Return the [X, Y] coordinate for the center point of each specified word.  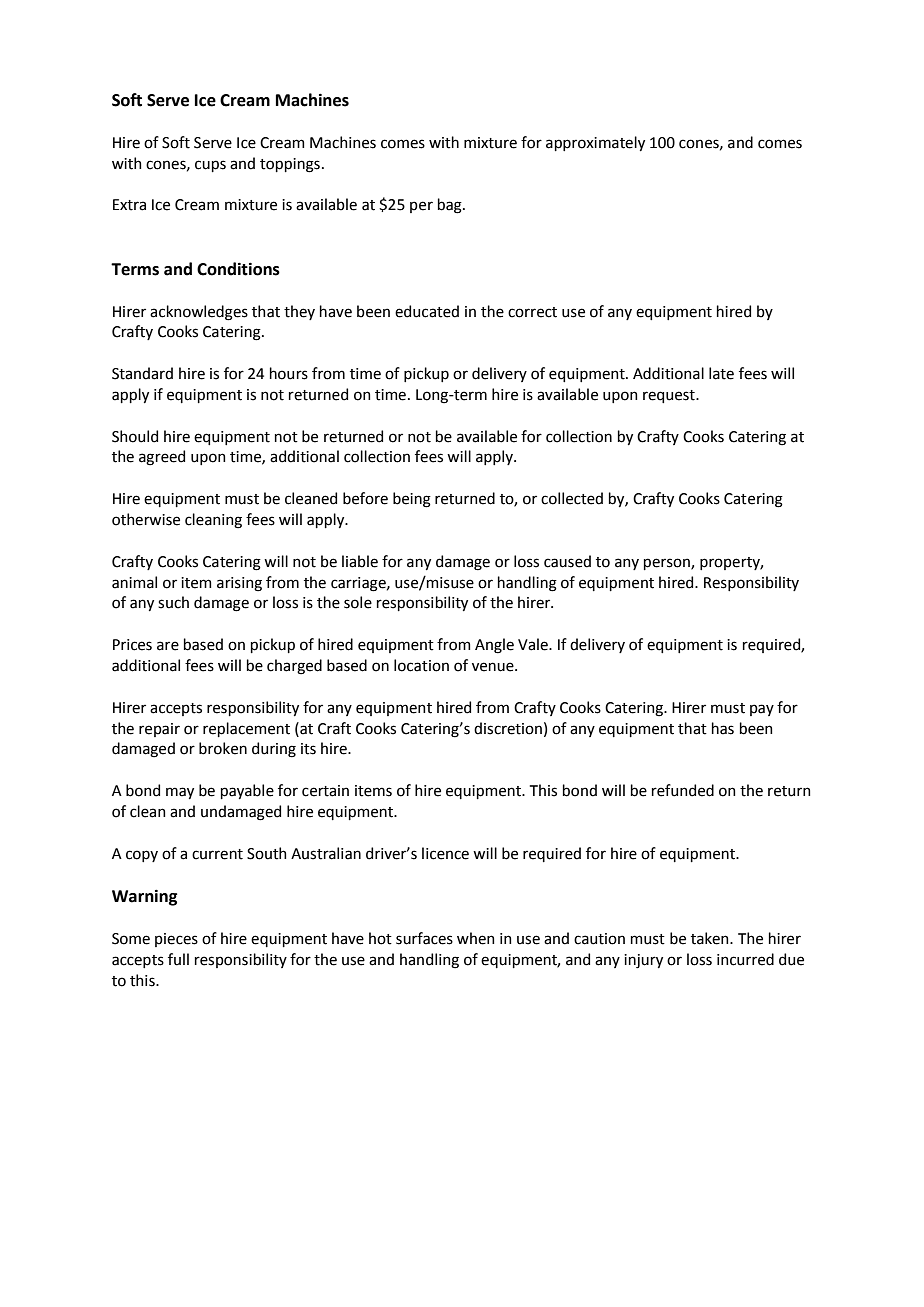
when [476, 938]
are [168, 646]
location [421, 665]
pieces [176, 940]
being [412, 500]
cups [210, 166]
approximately [595, 143]
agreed [162, 458]
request [670, 396]
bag [451, 206]
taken [711, 938]
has [723, 728]
